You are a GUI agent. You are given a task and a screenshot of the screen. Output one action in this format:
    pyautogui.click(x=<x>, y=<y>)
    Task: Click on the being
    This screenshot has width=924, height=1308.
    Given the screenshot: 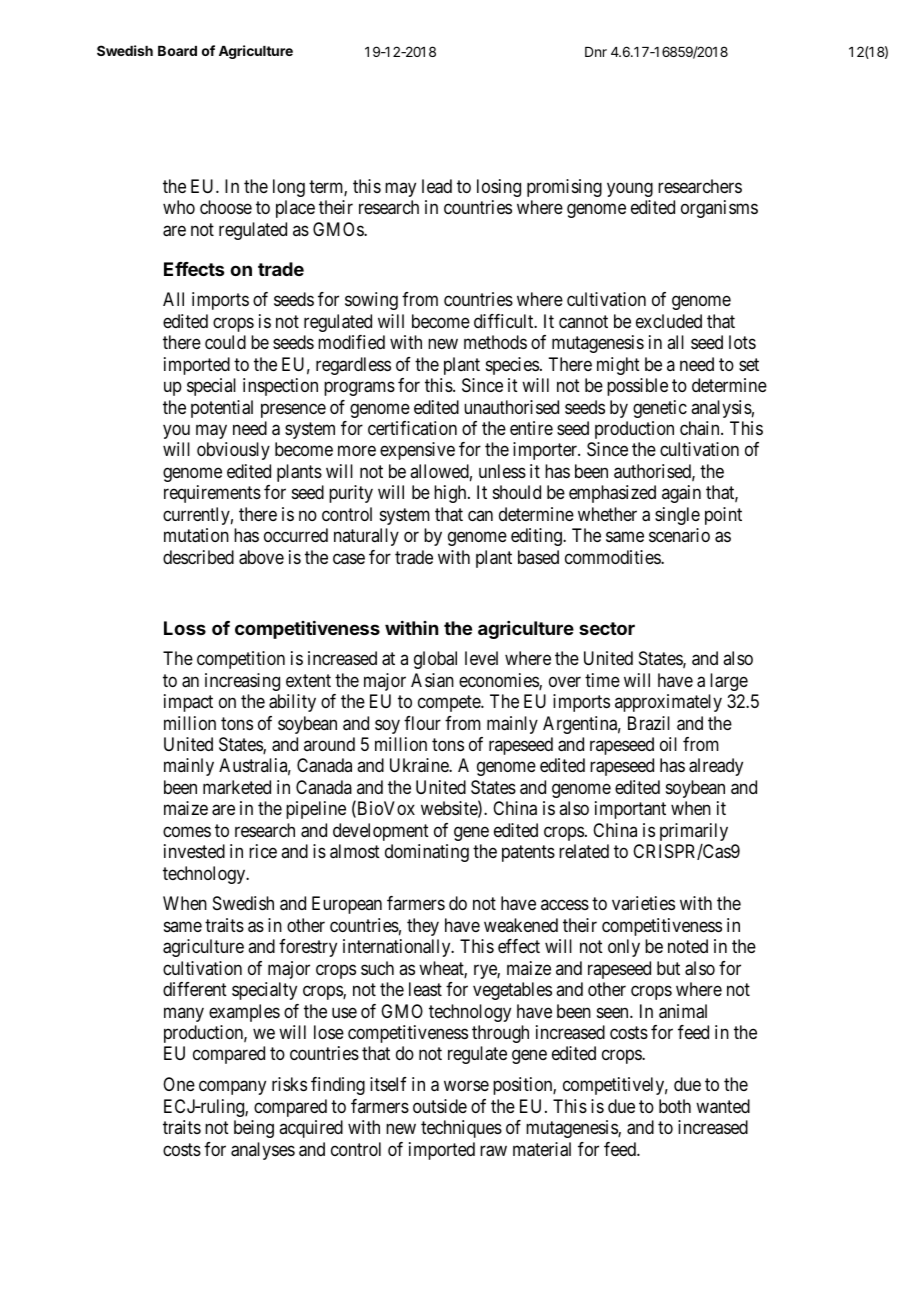 What is the action you would take?
    pyautogui.click(x=254, y=1129)
